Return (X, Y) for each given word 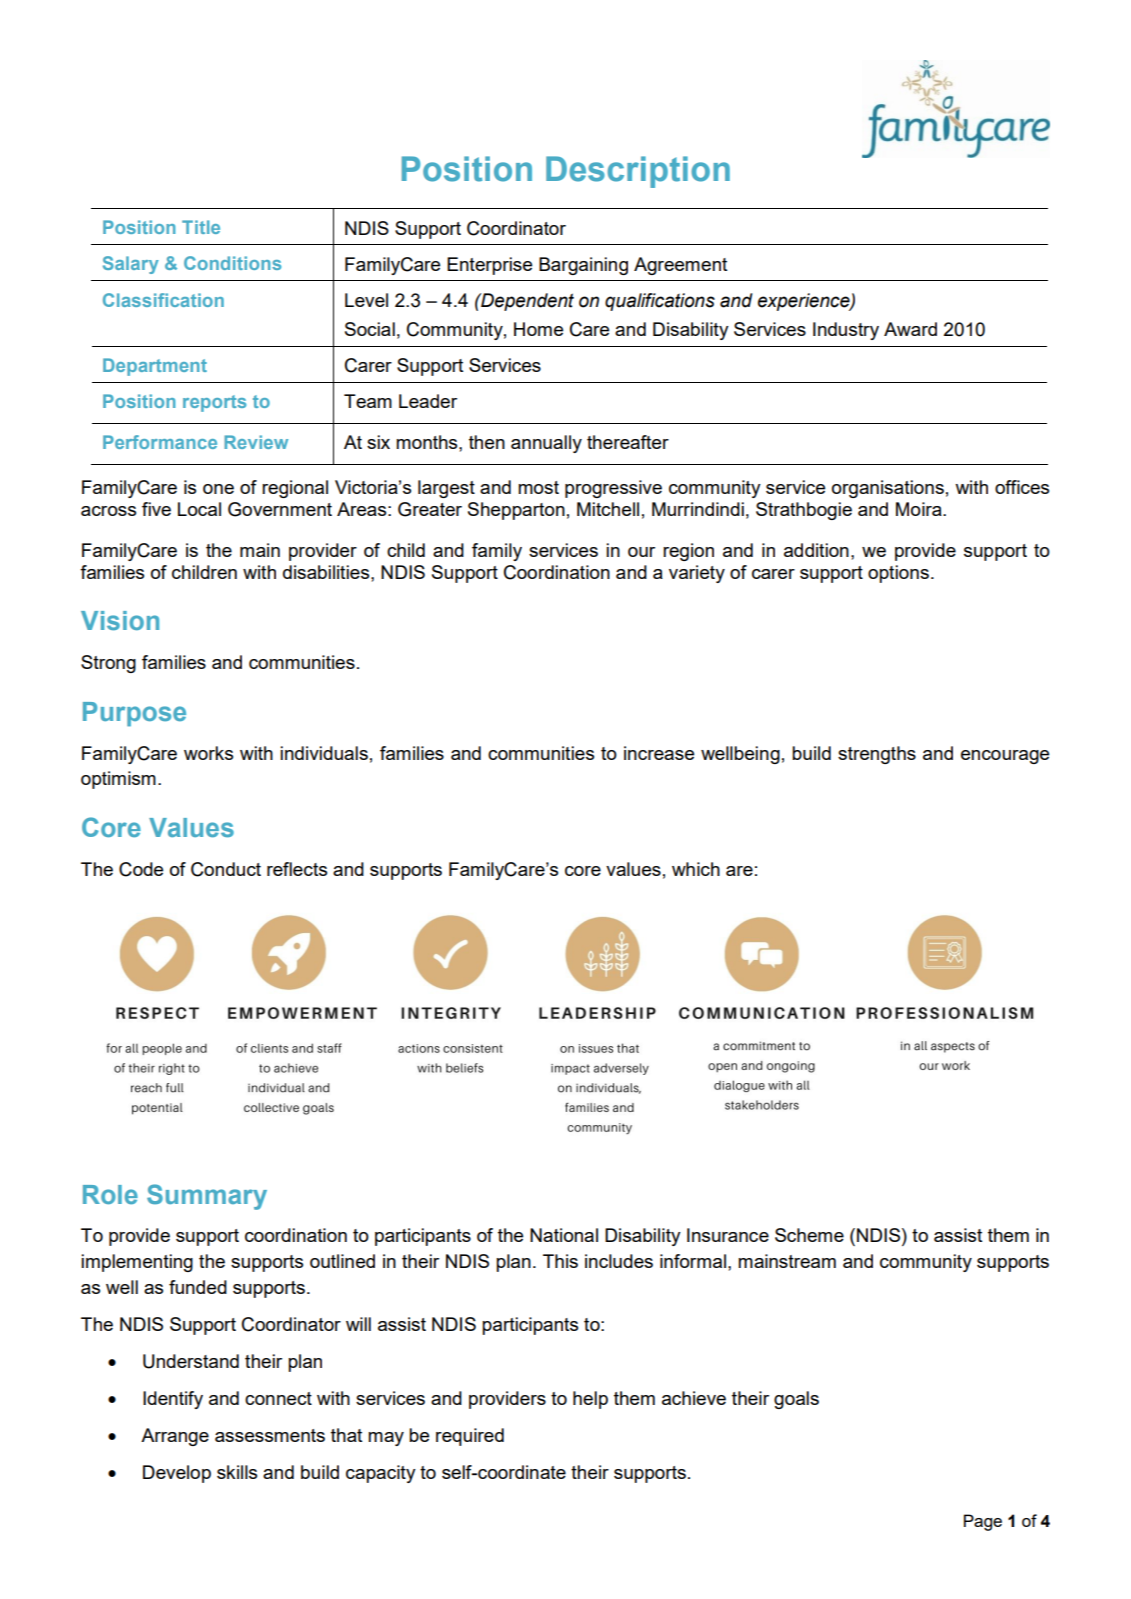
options (898, 574)
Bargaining (583, 266)
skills (237, 1472)
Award (910, 329)
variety (697, 574)
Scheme (809, 1235)
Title (201, 227)
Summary (207, 1197)
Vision (120, 620)
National (564, 1235)
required (470, 1437)
